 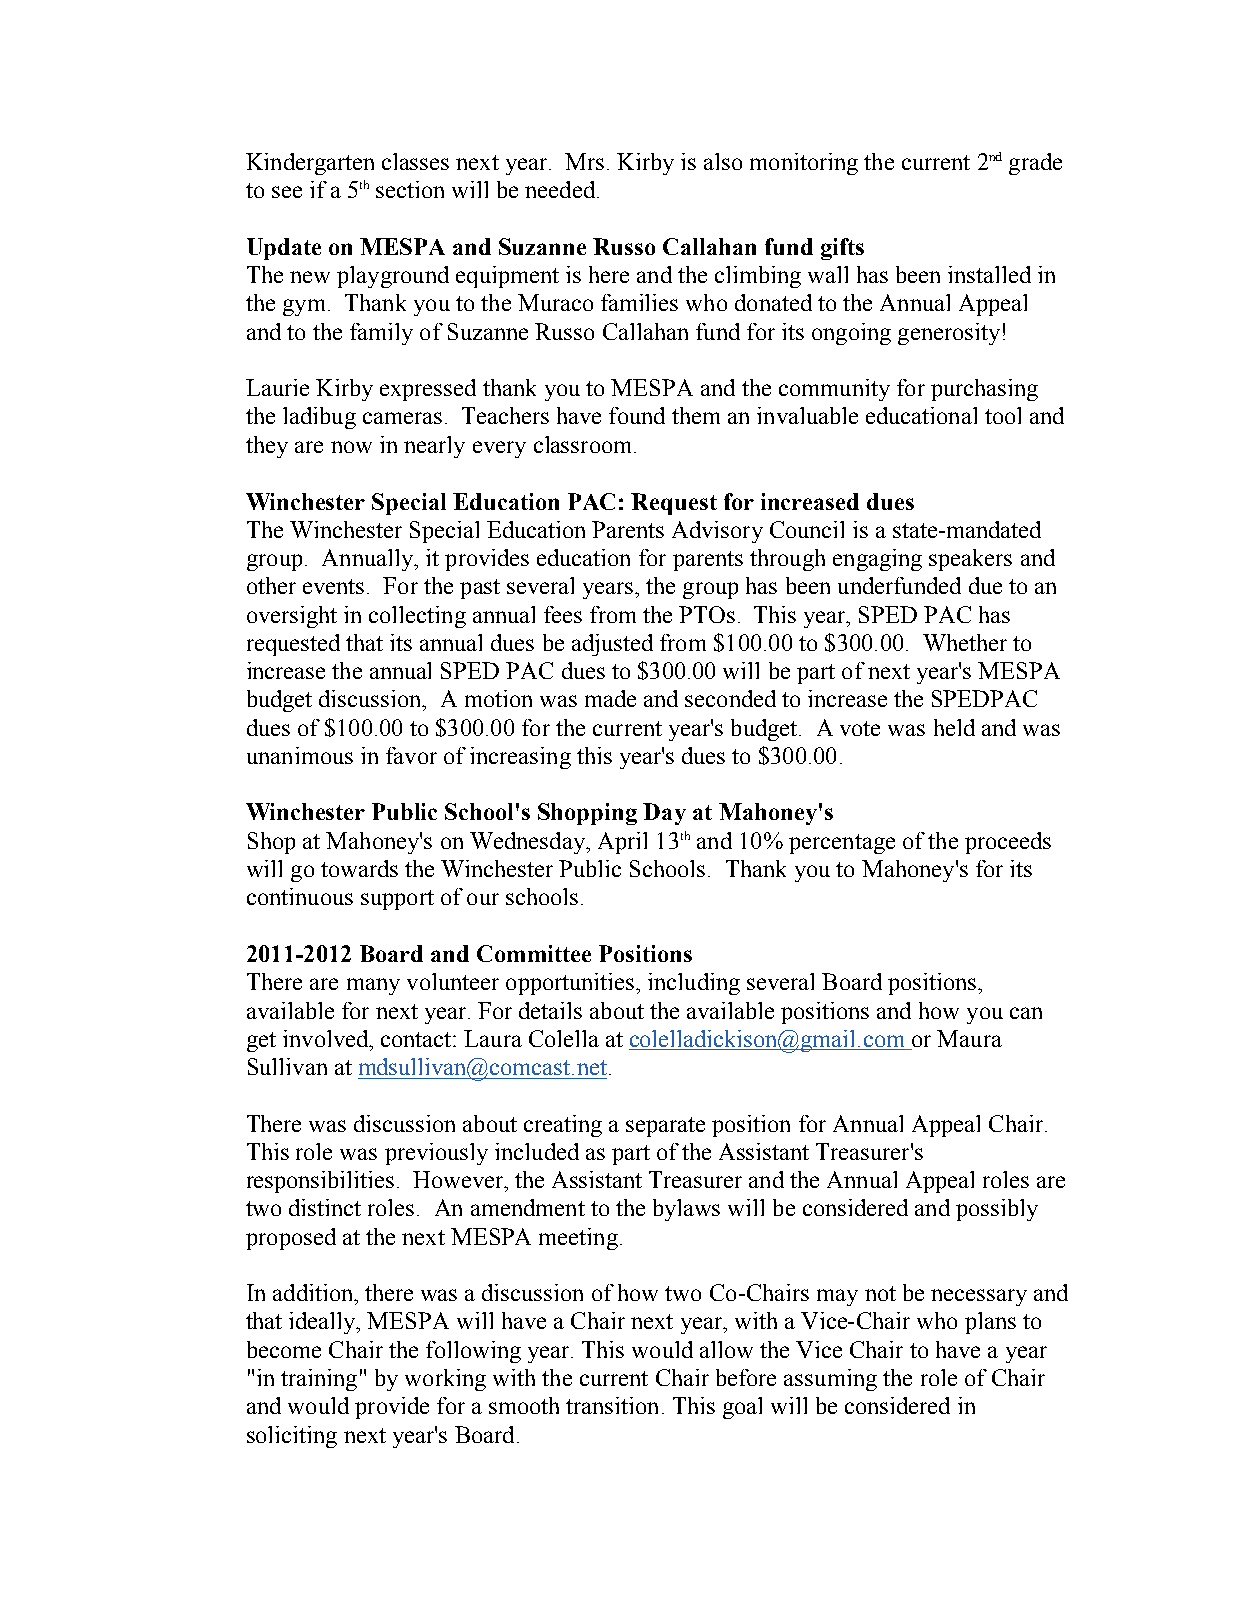 I want to click on including, so click(x=694, y=984).
